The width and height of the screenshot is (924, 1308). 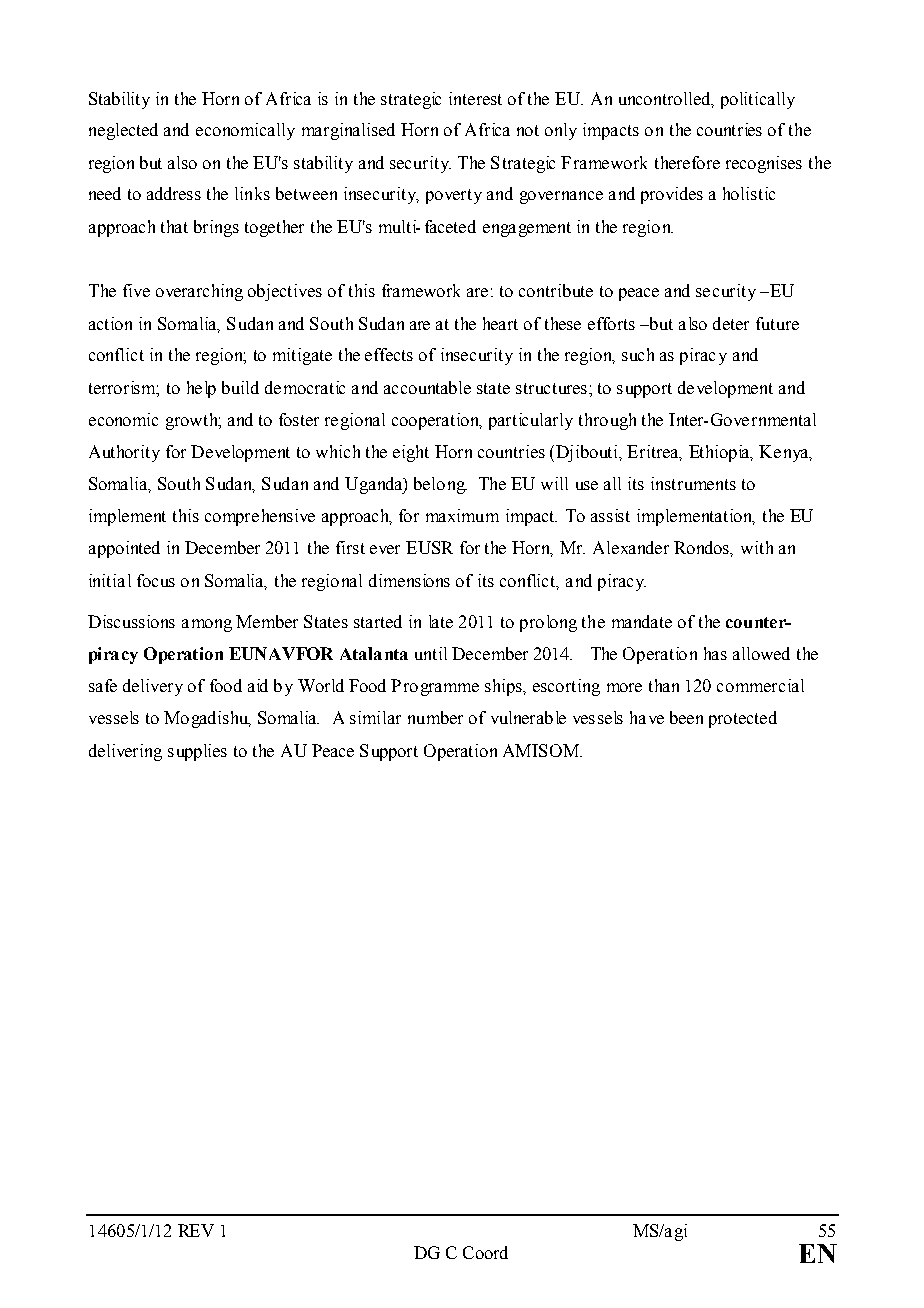 What do you see at coordinates (485, 1252) in the screenshot?
I see `Coord` at bounding box center [485, 1252].
